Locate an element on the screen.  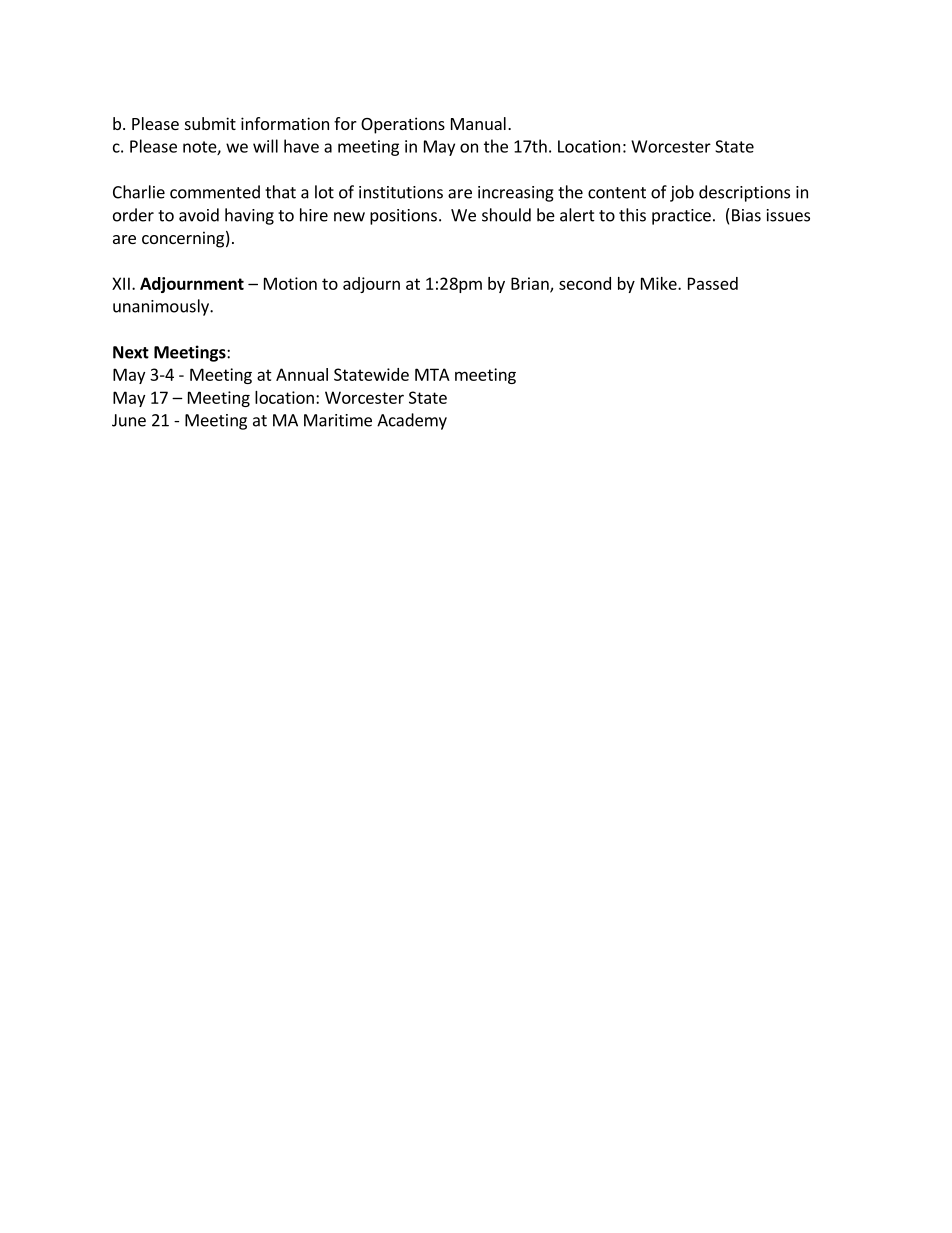
positions is located at coordinates (403, 217).
